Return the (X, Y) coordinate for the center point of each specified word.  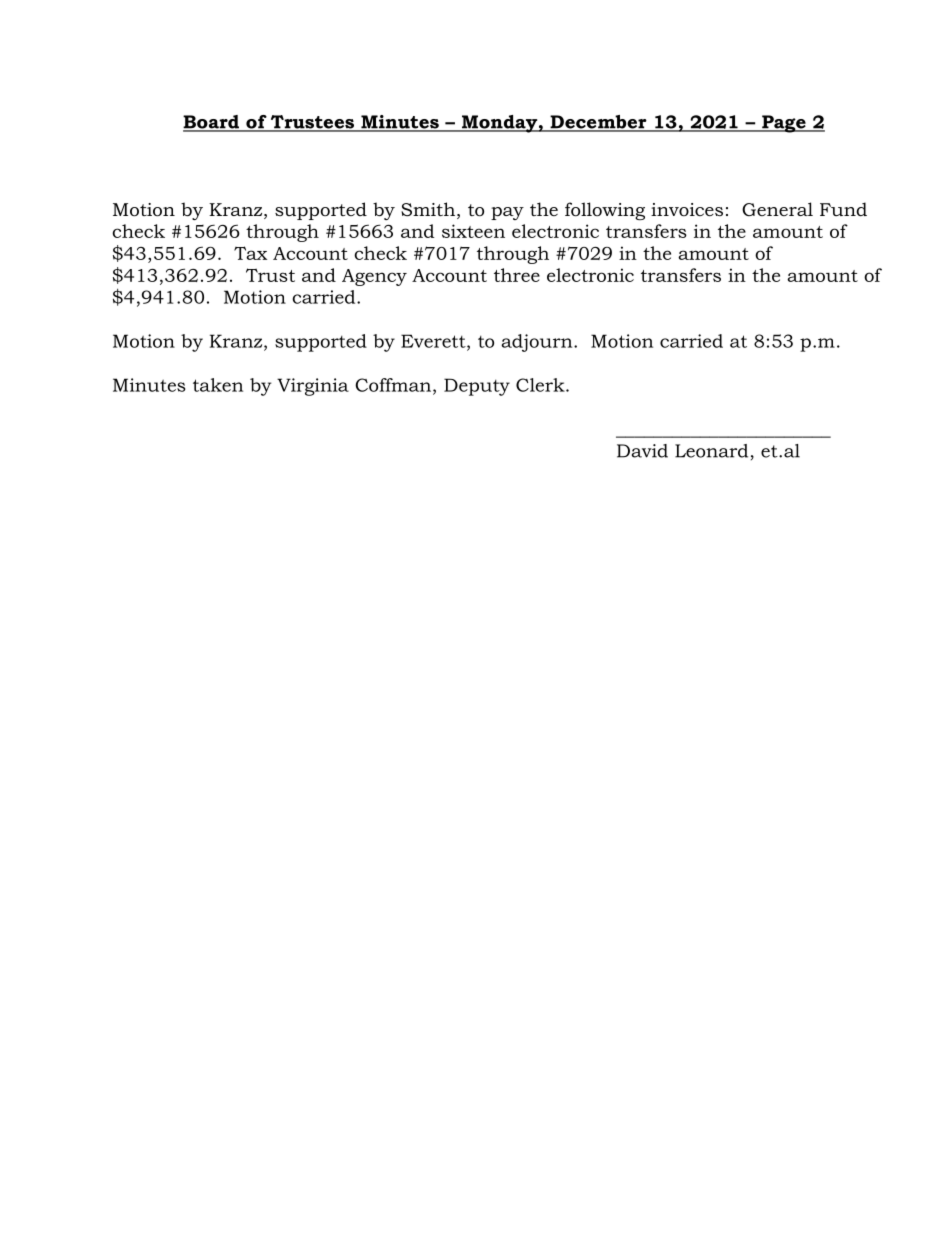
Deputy (477, 387)
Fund (843, 209)
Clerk (541, 385)
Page (784, 124)
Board (212, 123)
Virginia (313, 387)
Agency (374, 277)
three (517, 275)
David (642, 451)
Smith (428, 209)
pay (507, 213)
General (777, 209)
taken (218, 385)
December (598, 123)
